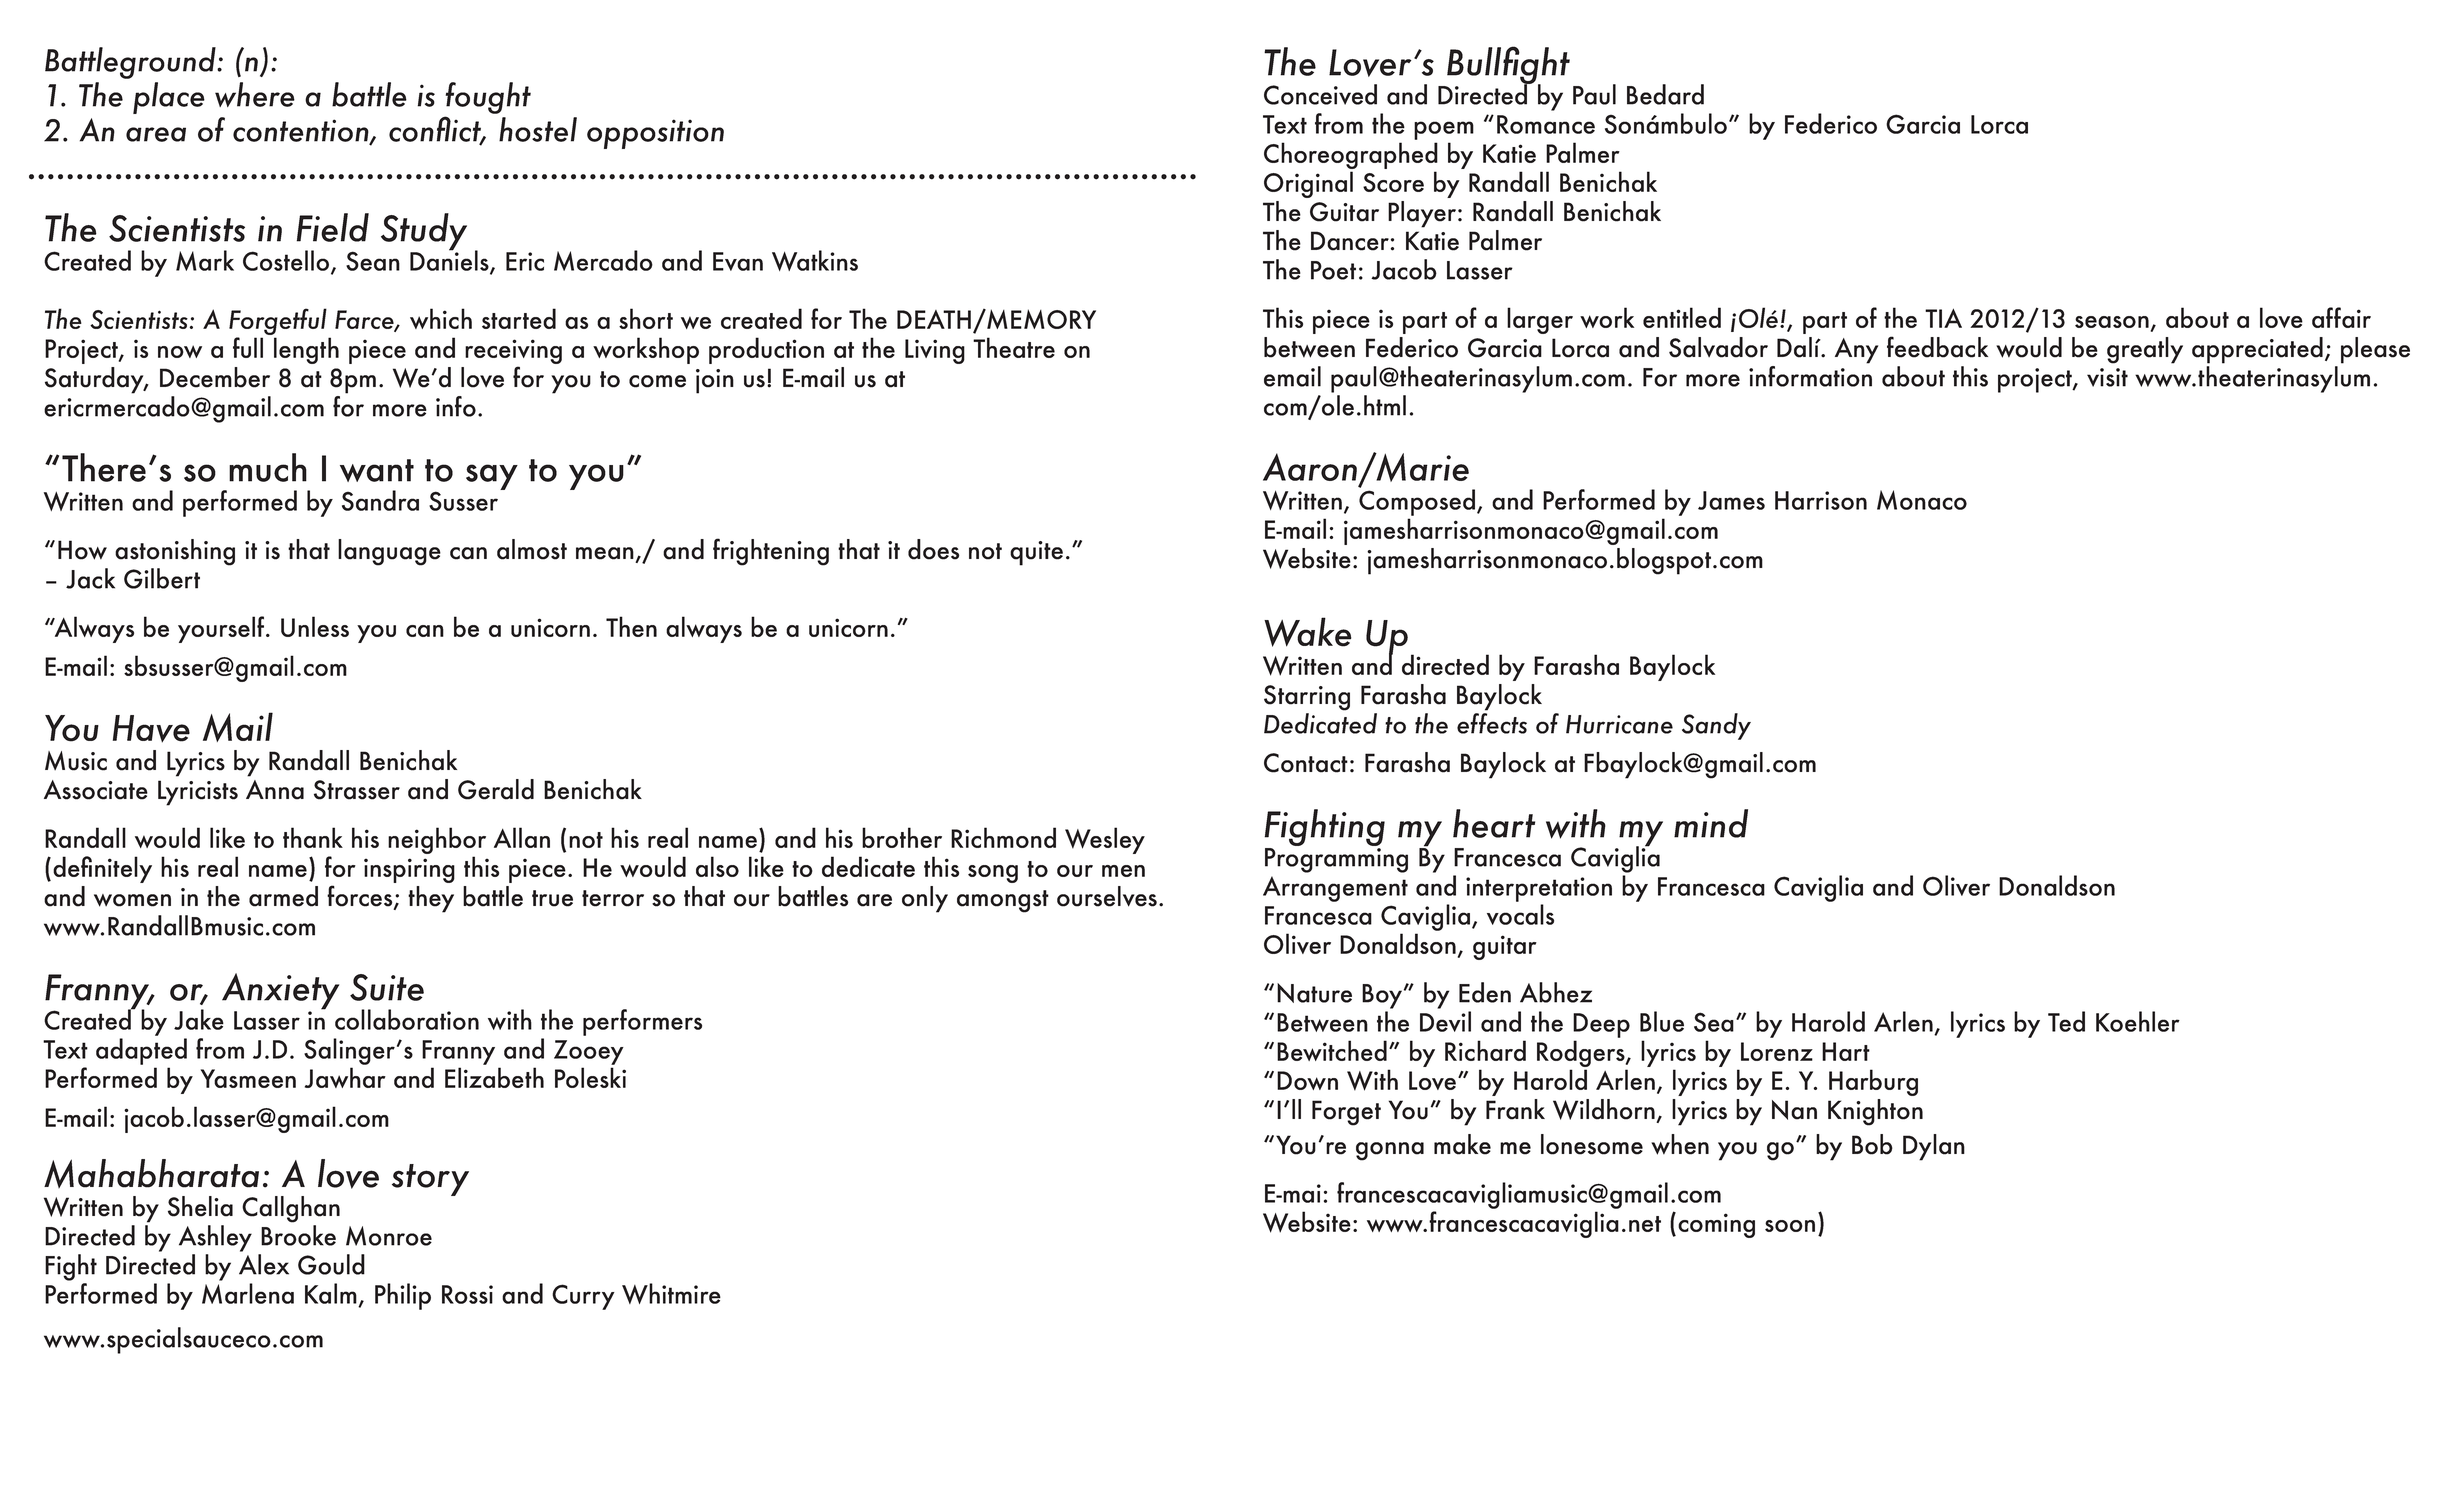 The height and width of the image is (1487, 2449). What do you see at coordinates (302, 131) in the image?
I see `contention` at bounding box center [302, 131].
